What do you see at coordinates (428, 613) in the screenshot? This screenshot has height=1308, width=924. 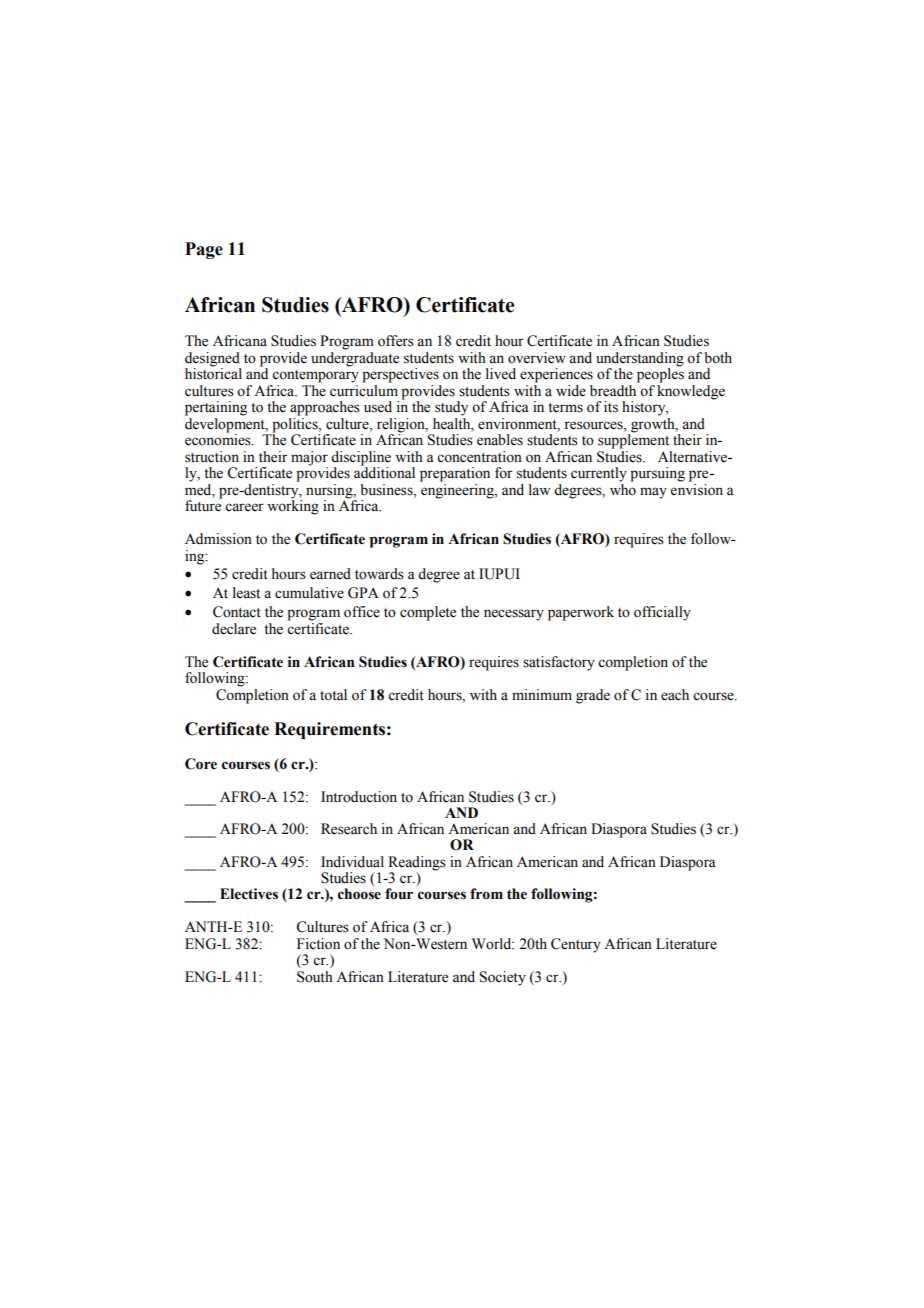 I see `complete` at bounding box center [428, 613].
